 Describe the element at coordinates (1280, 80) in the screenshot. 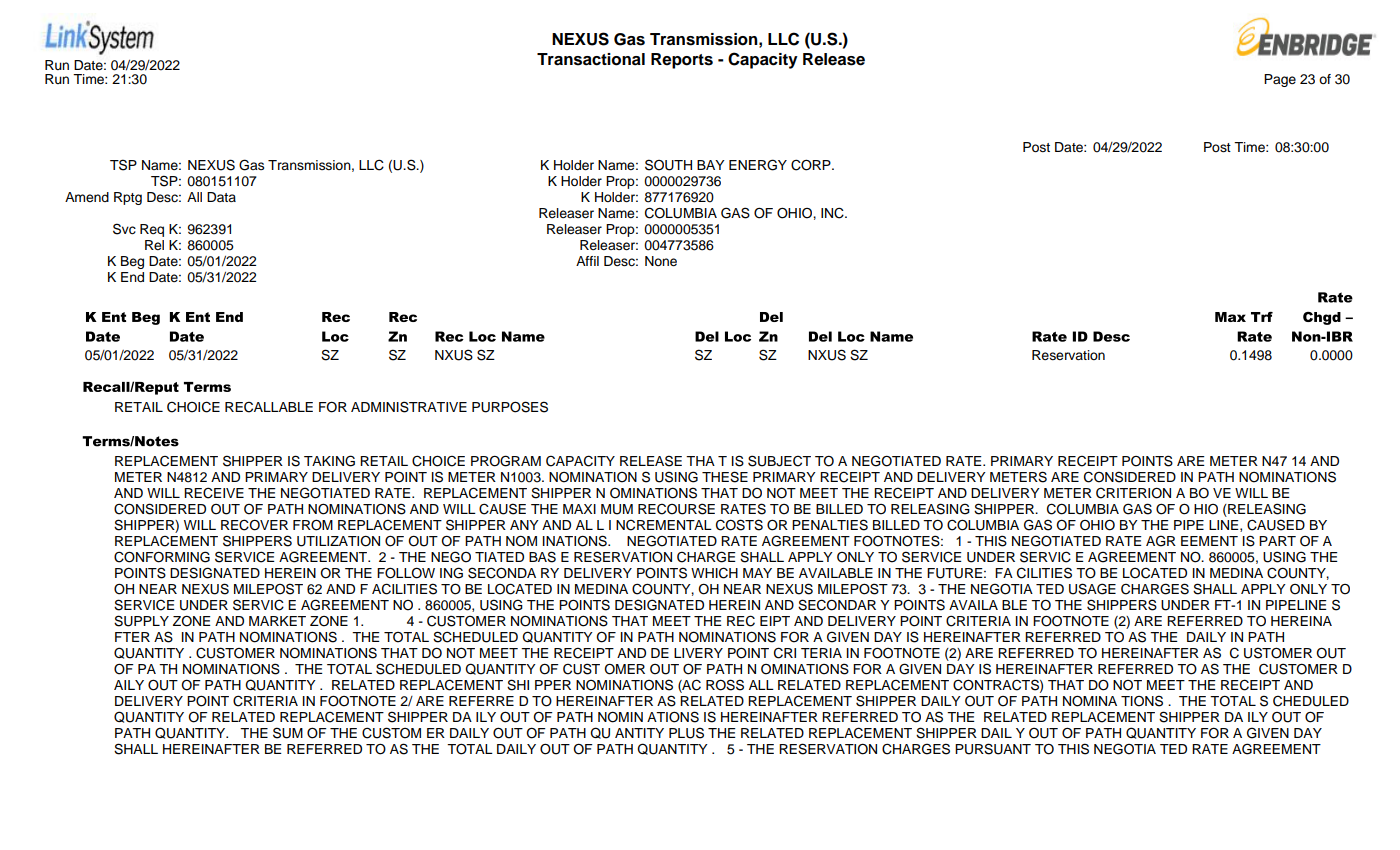

I see `Page` at that location.
